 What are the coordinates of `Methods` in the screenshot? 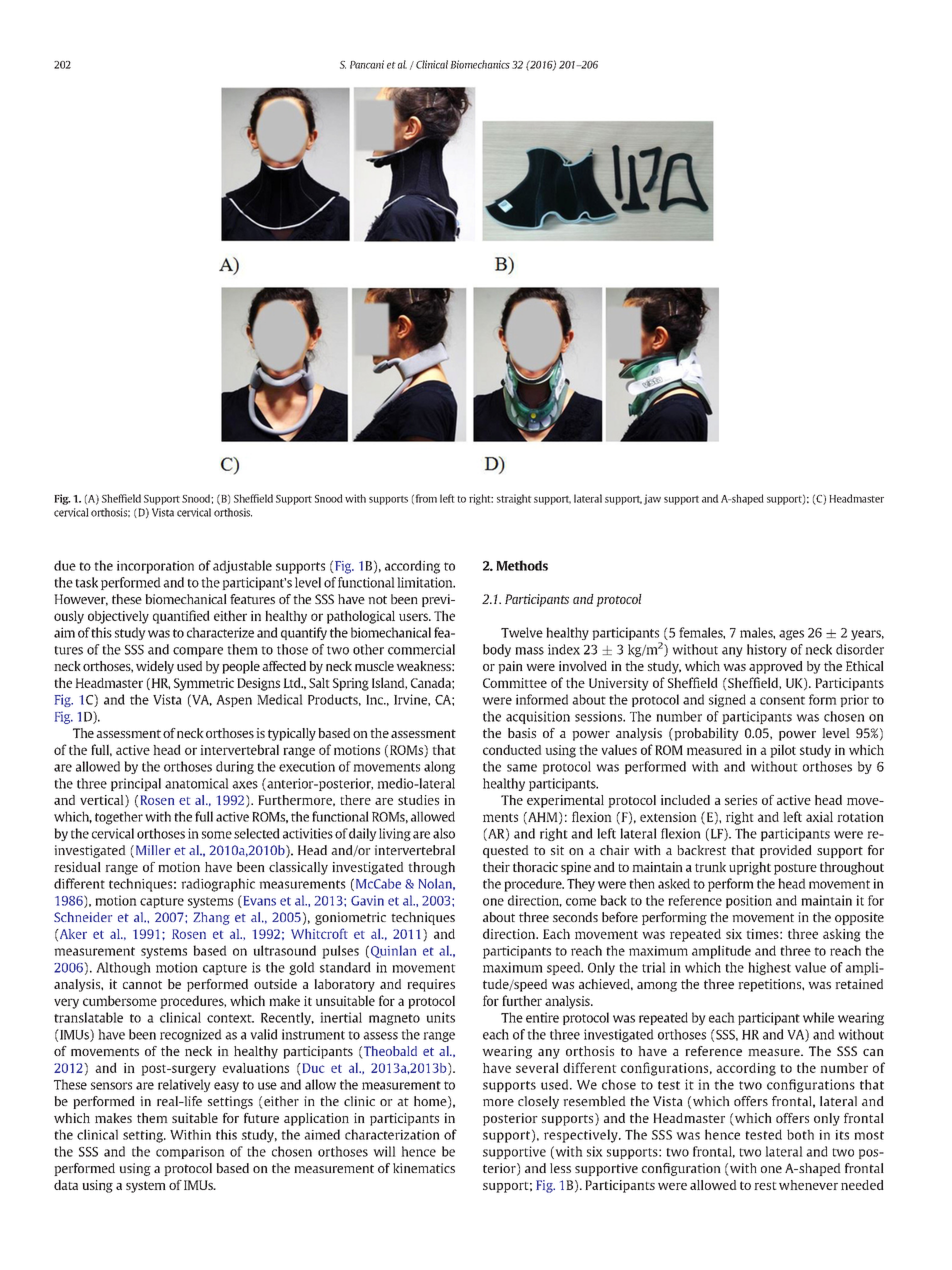 It's located at (522, 565).
